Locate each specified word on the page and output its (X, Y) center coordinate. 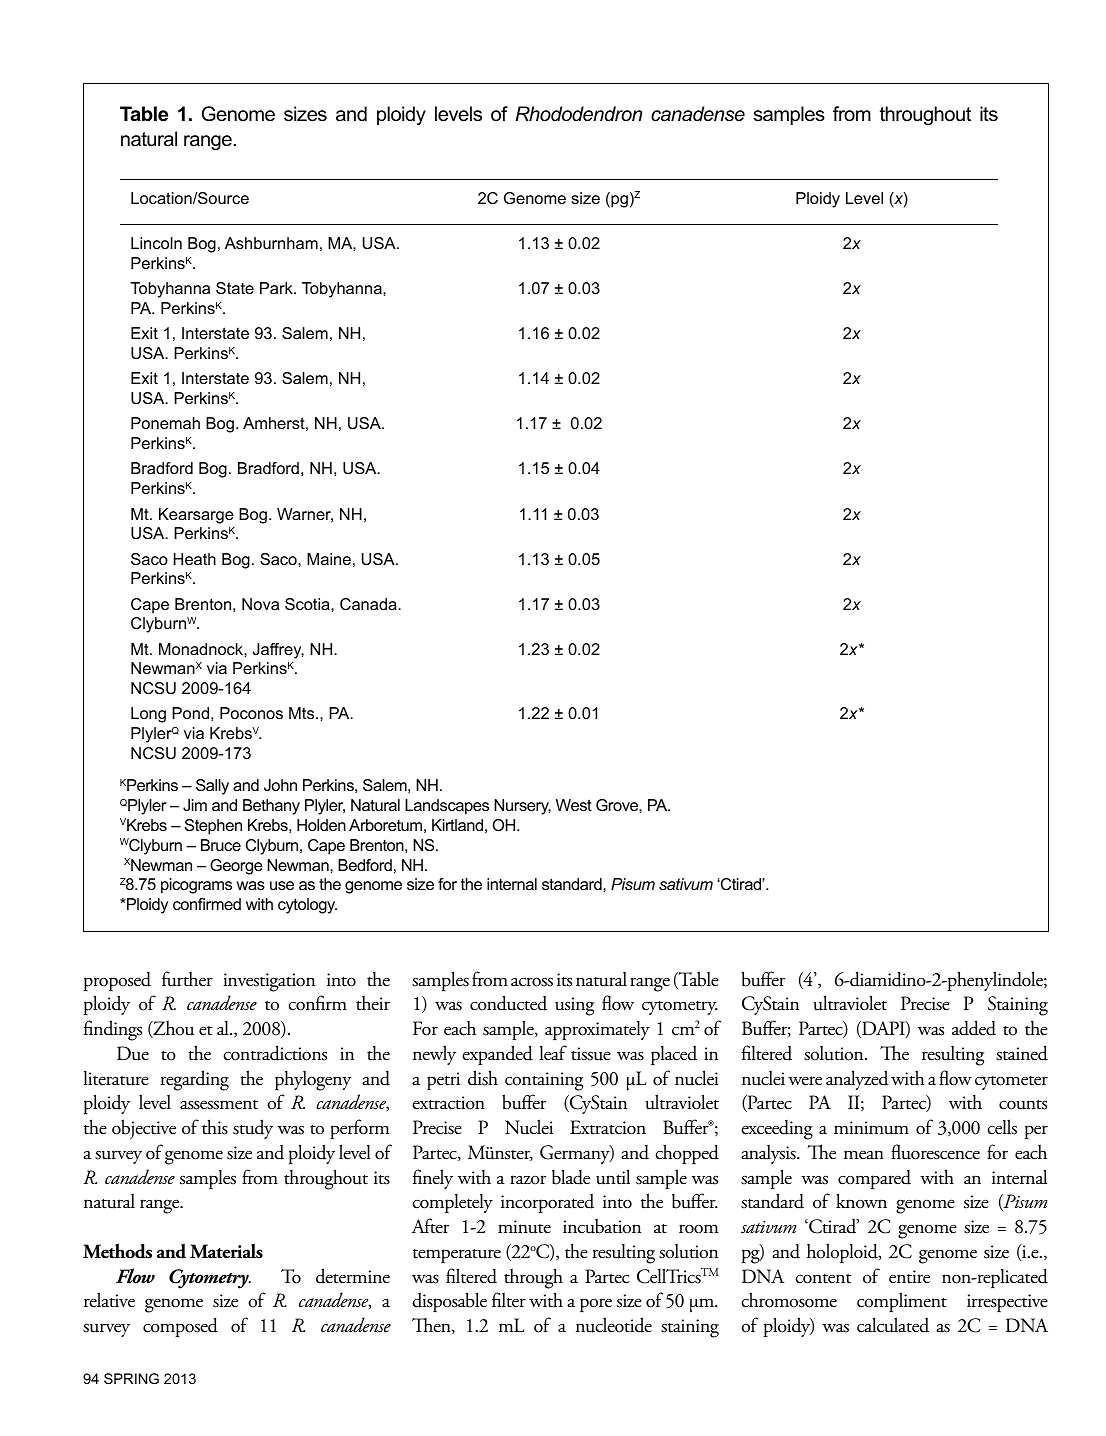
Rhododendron (578, 114)
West (574, 805)
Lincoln (156, 243)
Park (277, 288)
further (187, 979)
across (532, 982)
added (974, 1028)
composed (180, 1327)
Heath (195, 559)
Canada (369, 604)
